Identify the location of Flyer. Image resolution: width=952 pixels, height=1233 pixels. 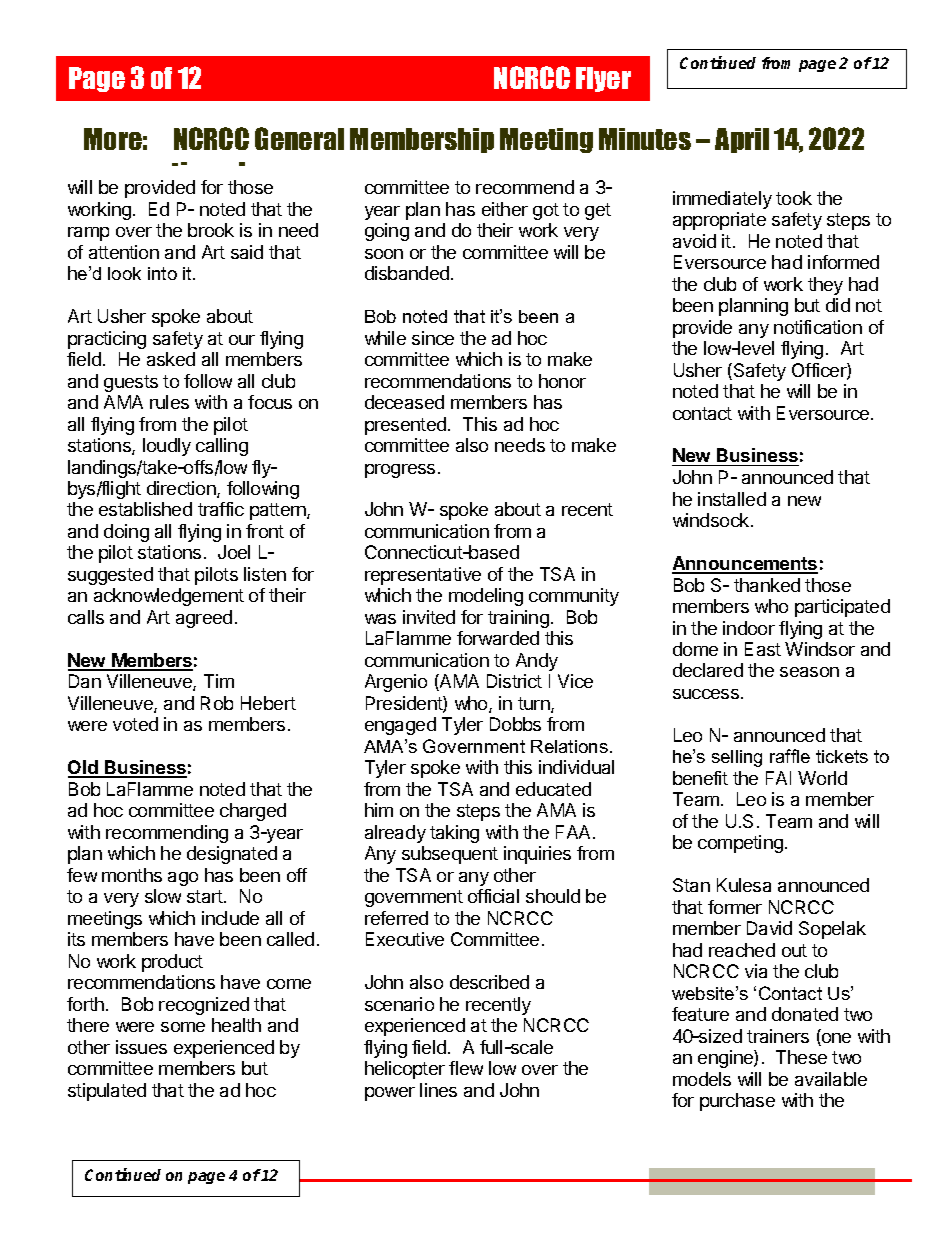
(603, 79).
